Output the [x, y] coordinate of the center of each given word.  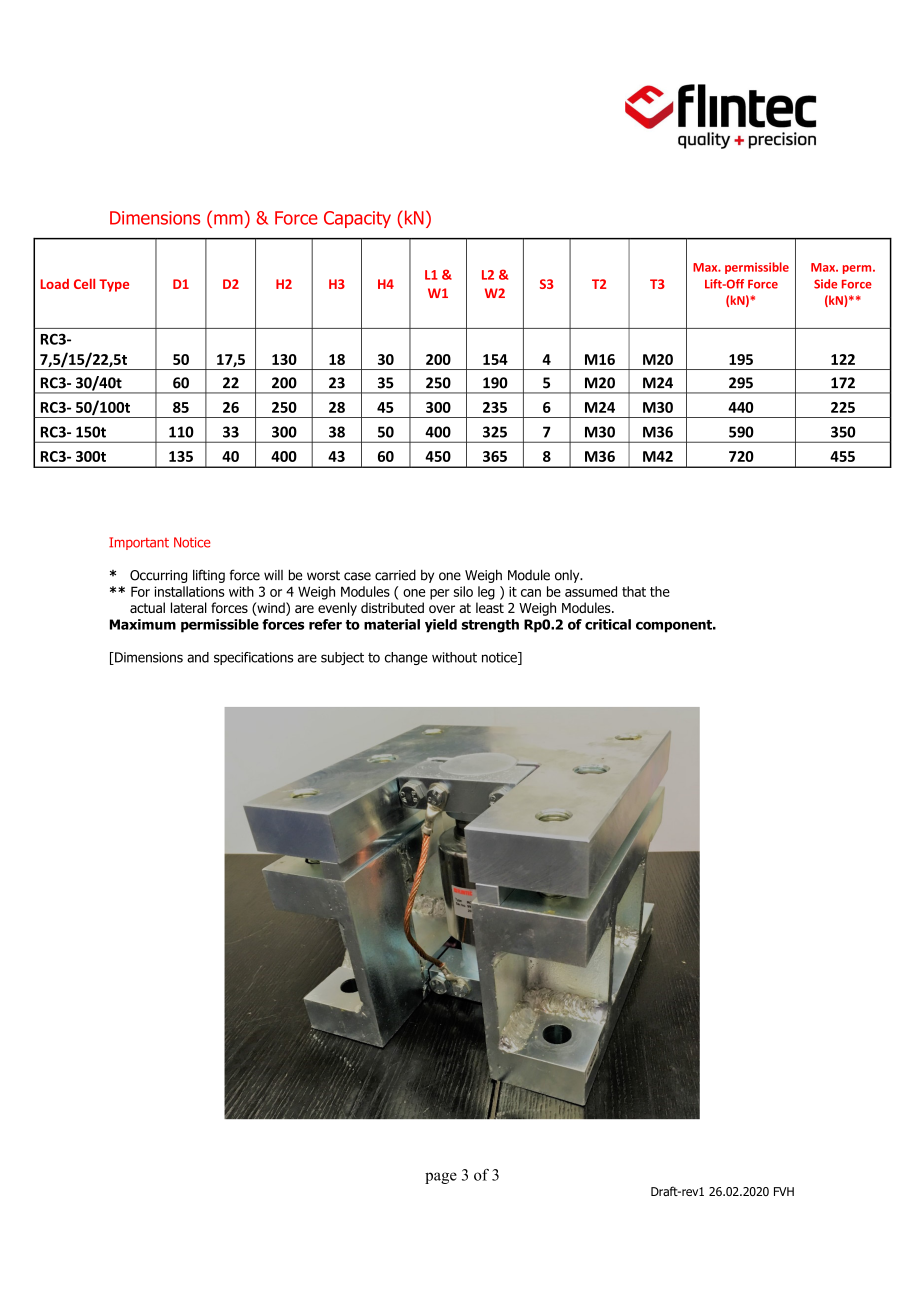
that [634, 591]
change [406, 658]
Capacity [357, 219]
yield [441, 626]
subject [342, 658]
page [441, 1178]
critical [608, 624]
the [660, 591]
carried [395, 575]
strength [490, 626]
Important [139, 543]
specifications [253, 658]
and [198, 657]
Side [825, 284]
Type [114, 285]
